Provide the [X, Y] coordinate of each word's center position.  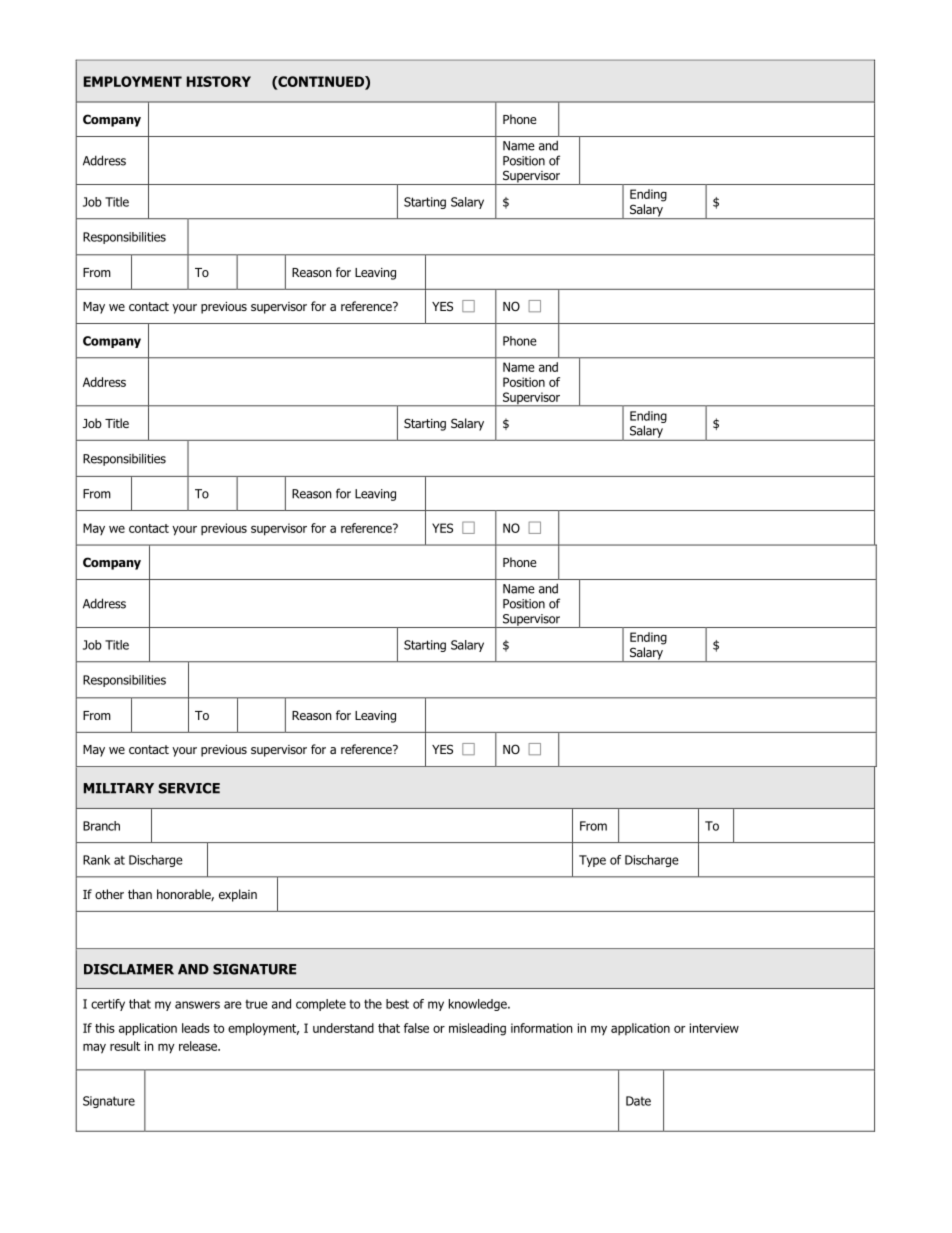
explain [238, 895]
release [199, 1046]
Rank [96, 860]
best [397, 1004]
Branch [101, 826]
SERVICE [189, 788]
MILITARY [119, 788]
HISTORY [219, 81]
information [541, 1028]
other [109, 894]
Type [592, 861]
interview [714, 1028]
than [140, 894]
